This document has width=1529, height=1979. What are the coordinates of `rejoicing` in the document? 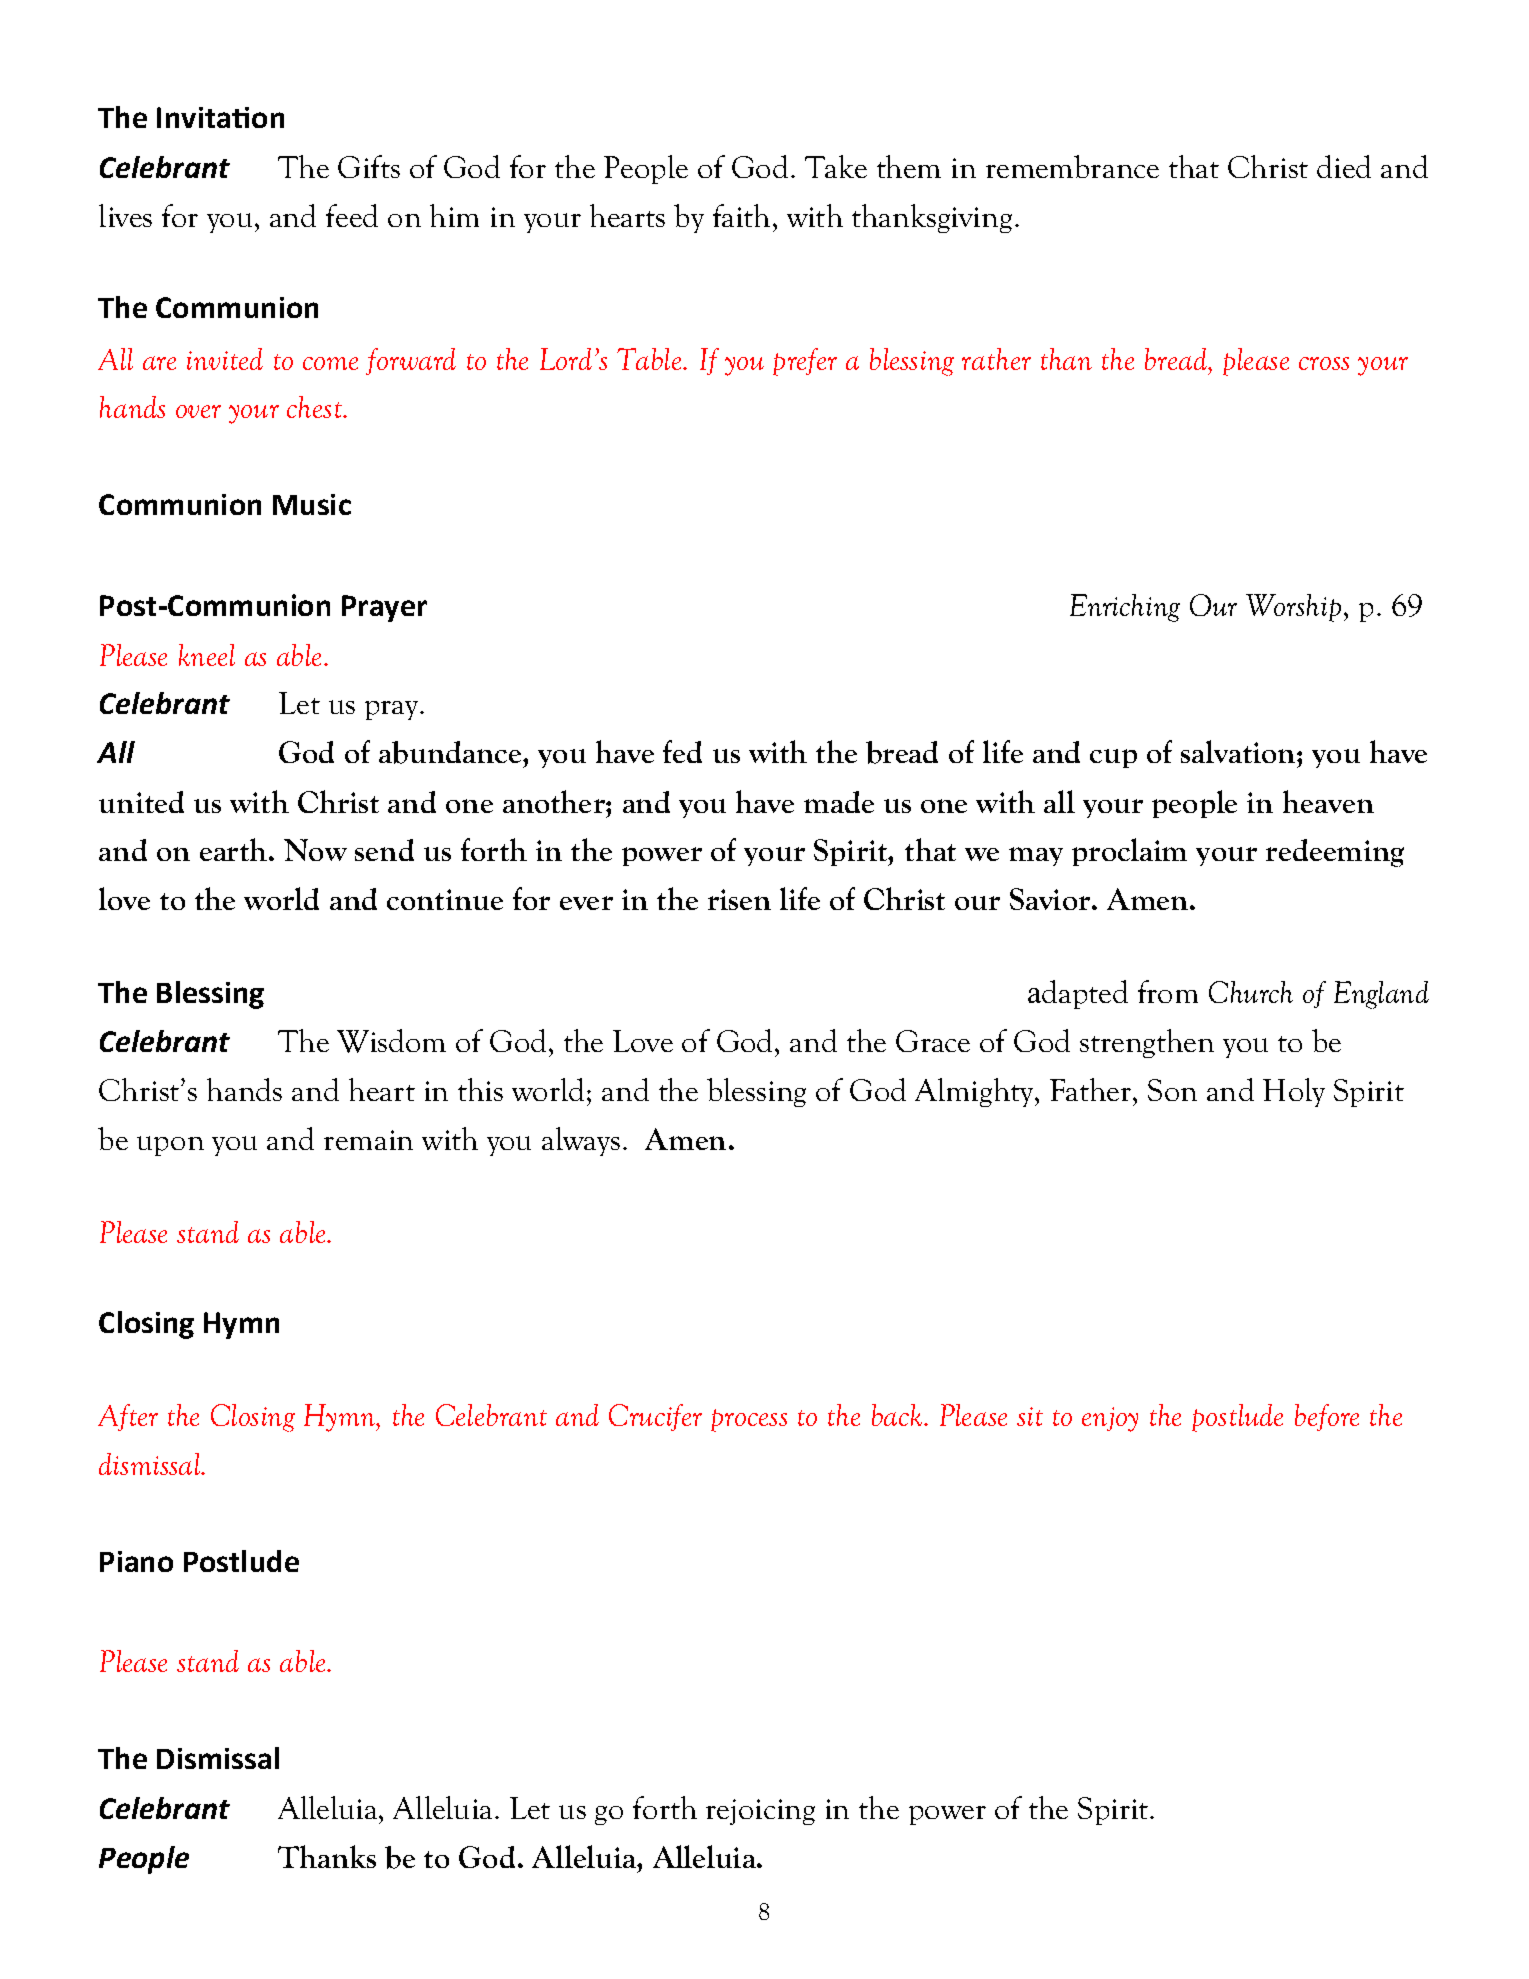 It's located at (760, 1812).
